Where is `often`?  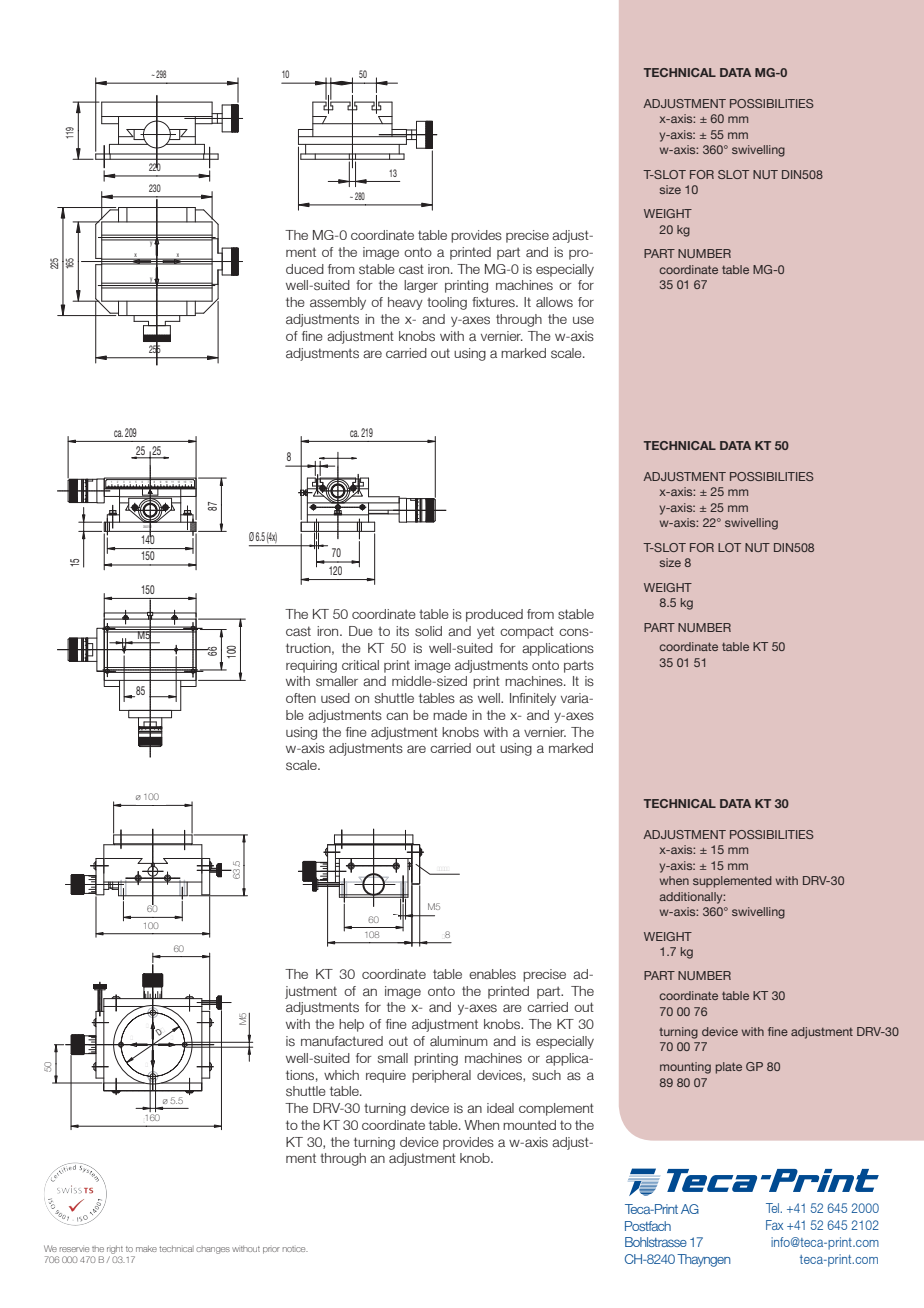 often is located at coordinates (301, 698).
